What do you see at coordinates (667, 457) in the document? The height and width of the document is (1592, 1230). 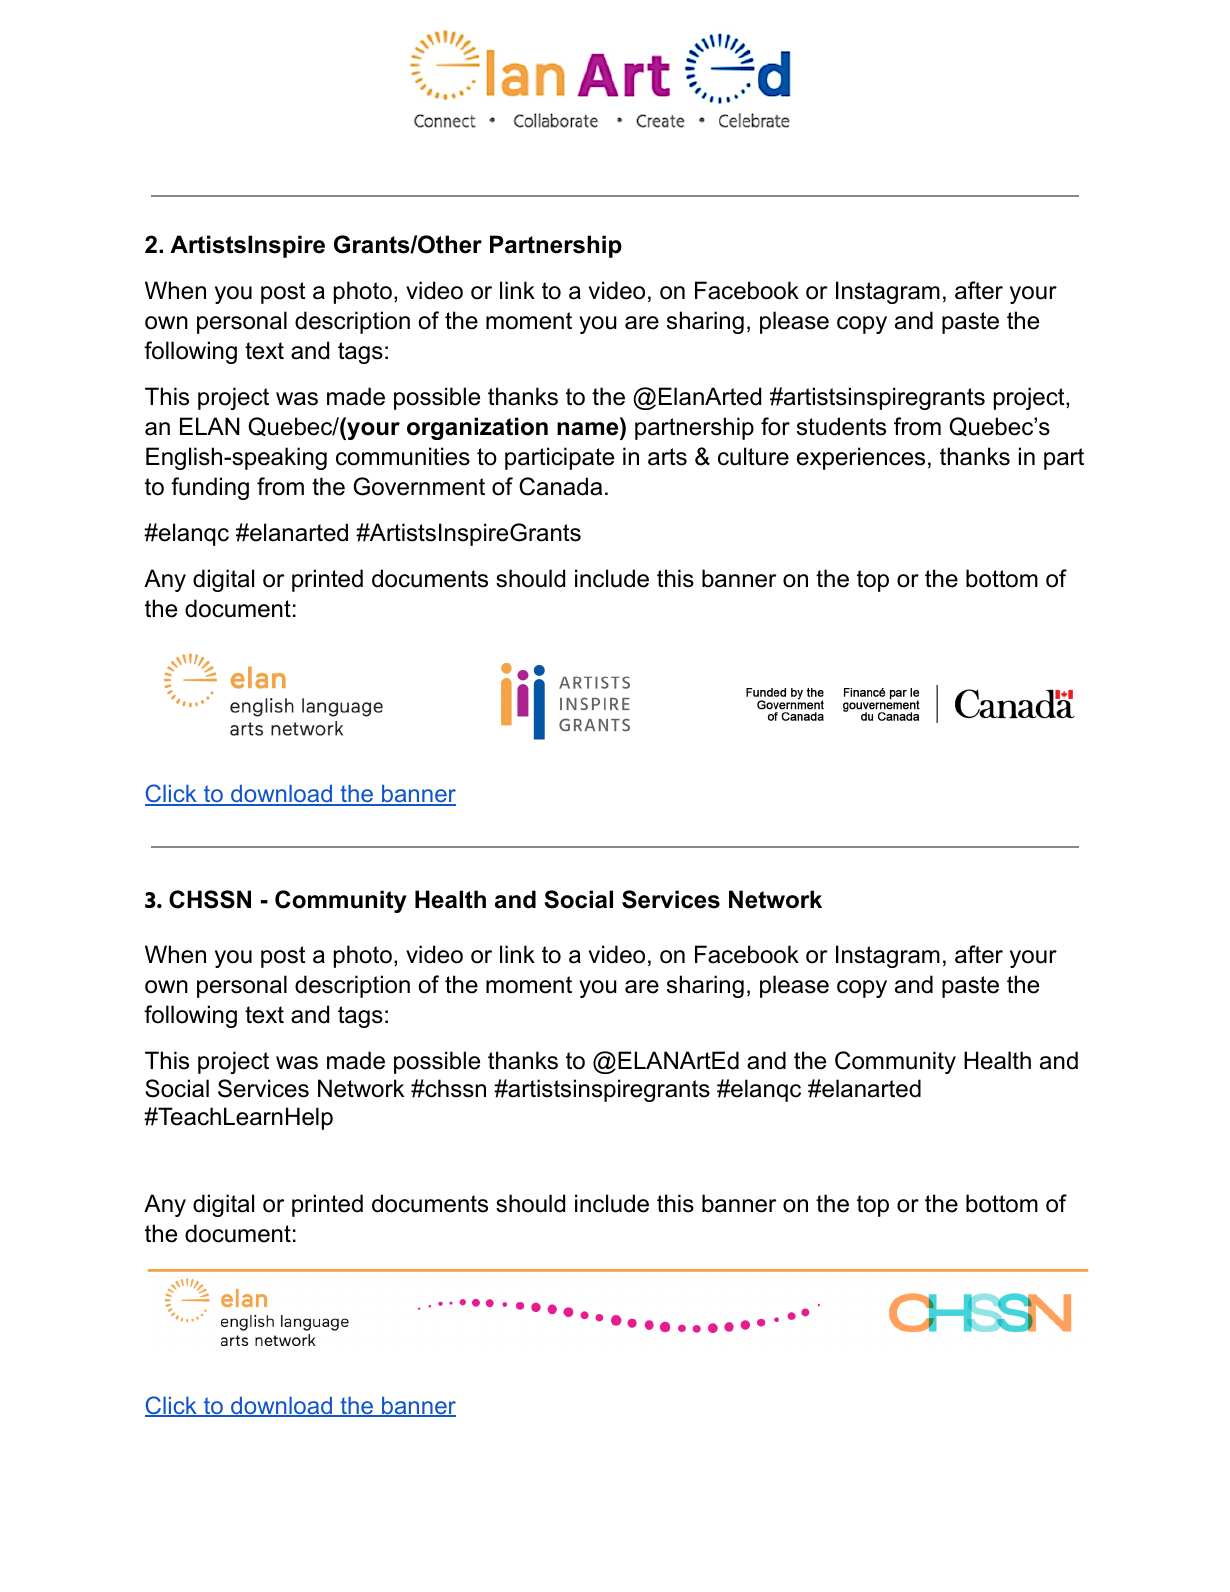 I see `arts` at bounding box center [667, 457].
